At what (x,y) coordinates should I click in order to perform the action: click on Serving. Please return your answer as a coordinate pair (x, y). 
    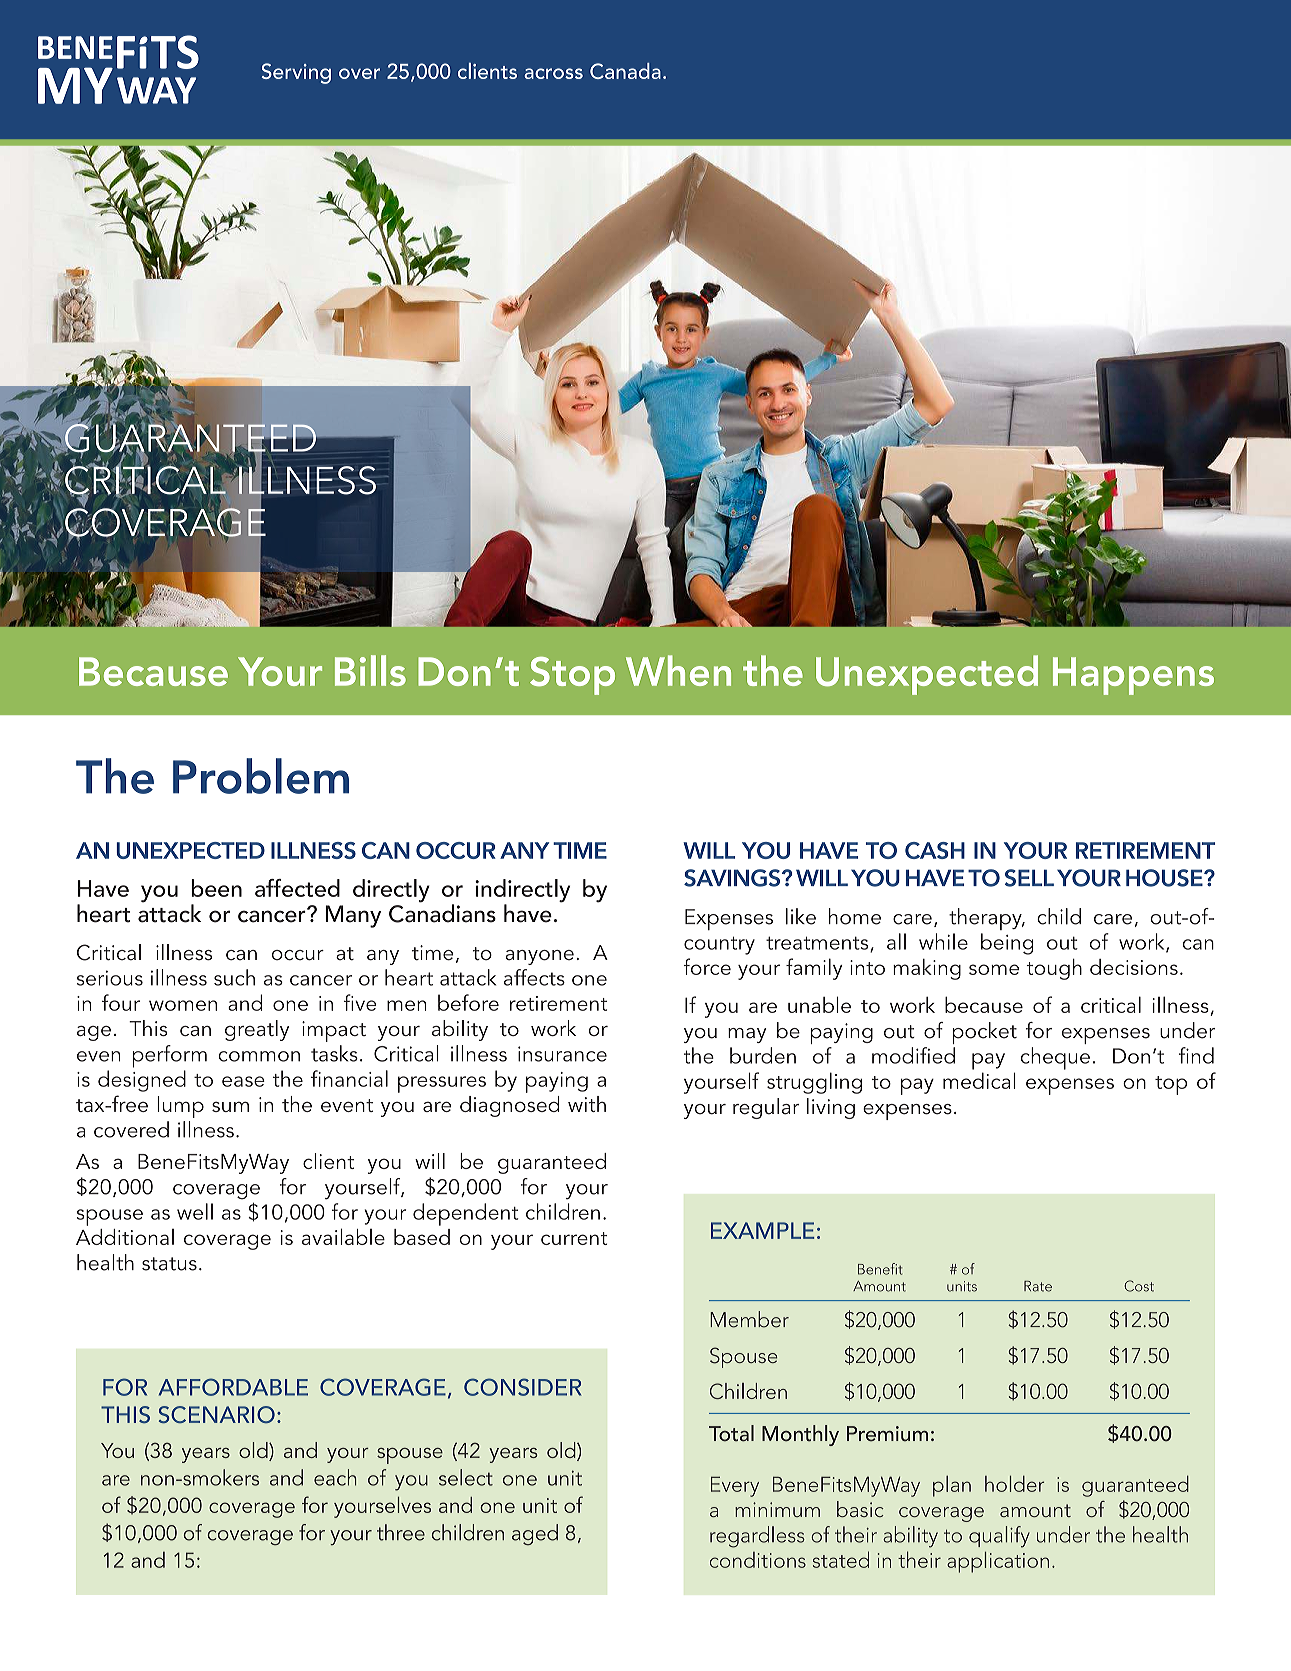
    Looking at the image, I should click on (296, 73).
